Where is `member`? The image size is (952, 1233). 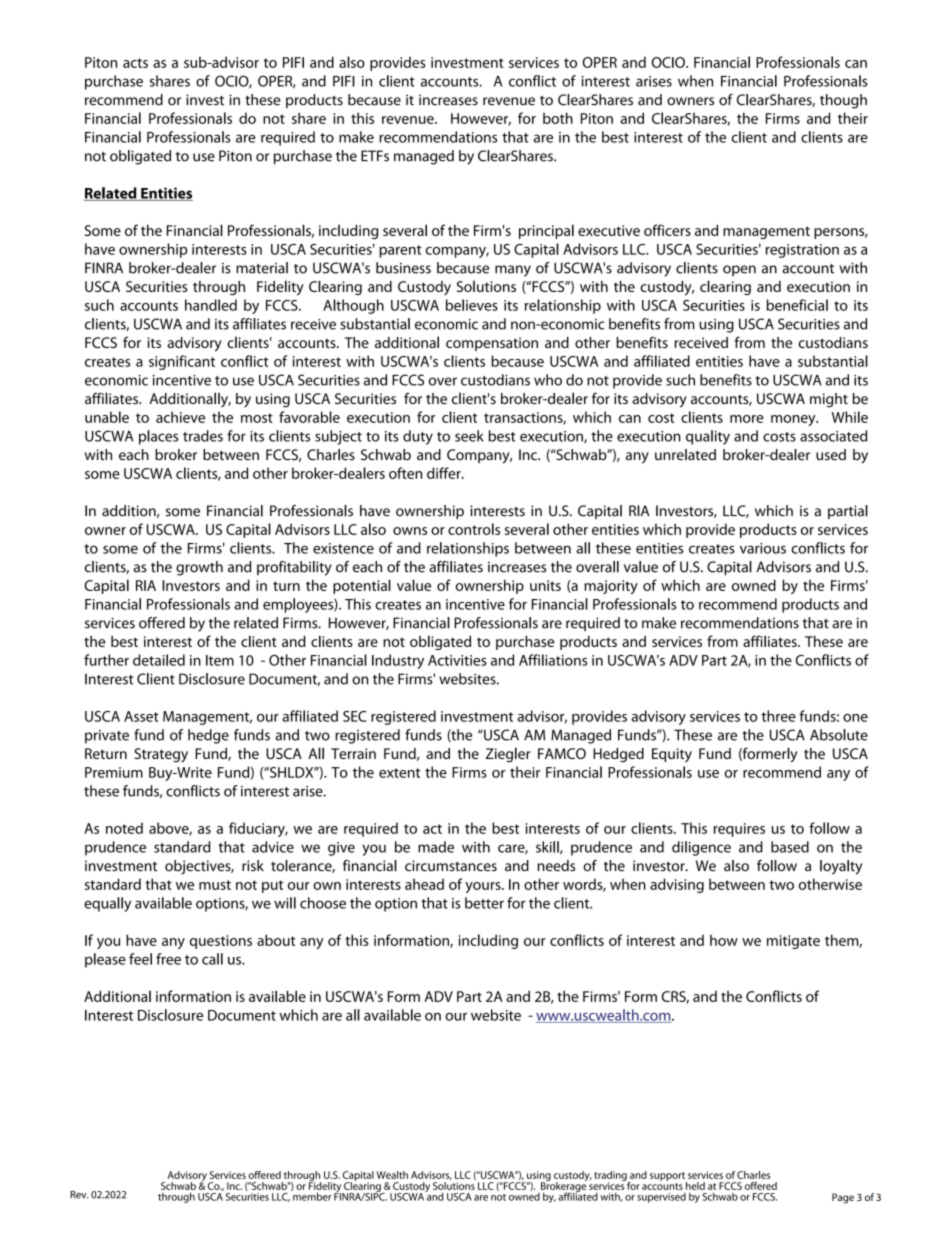
member is located at coordinates (311, 1195).
